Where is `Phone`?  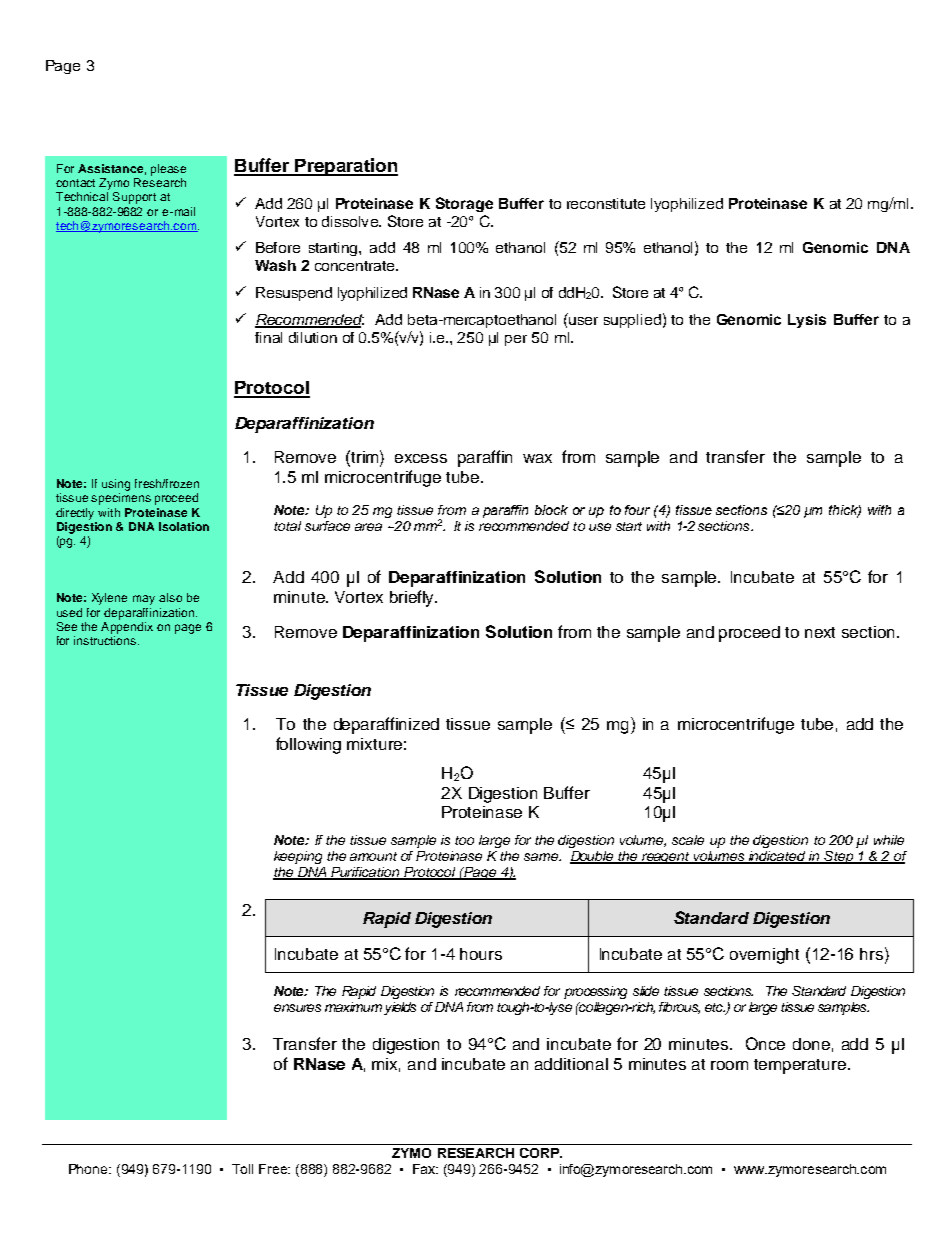
Phone is located at coordinates (89, 1169).
